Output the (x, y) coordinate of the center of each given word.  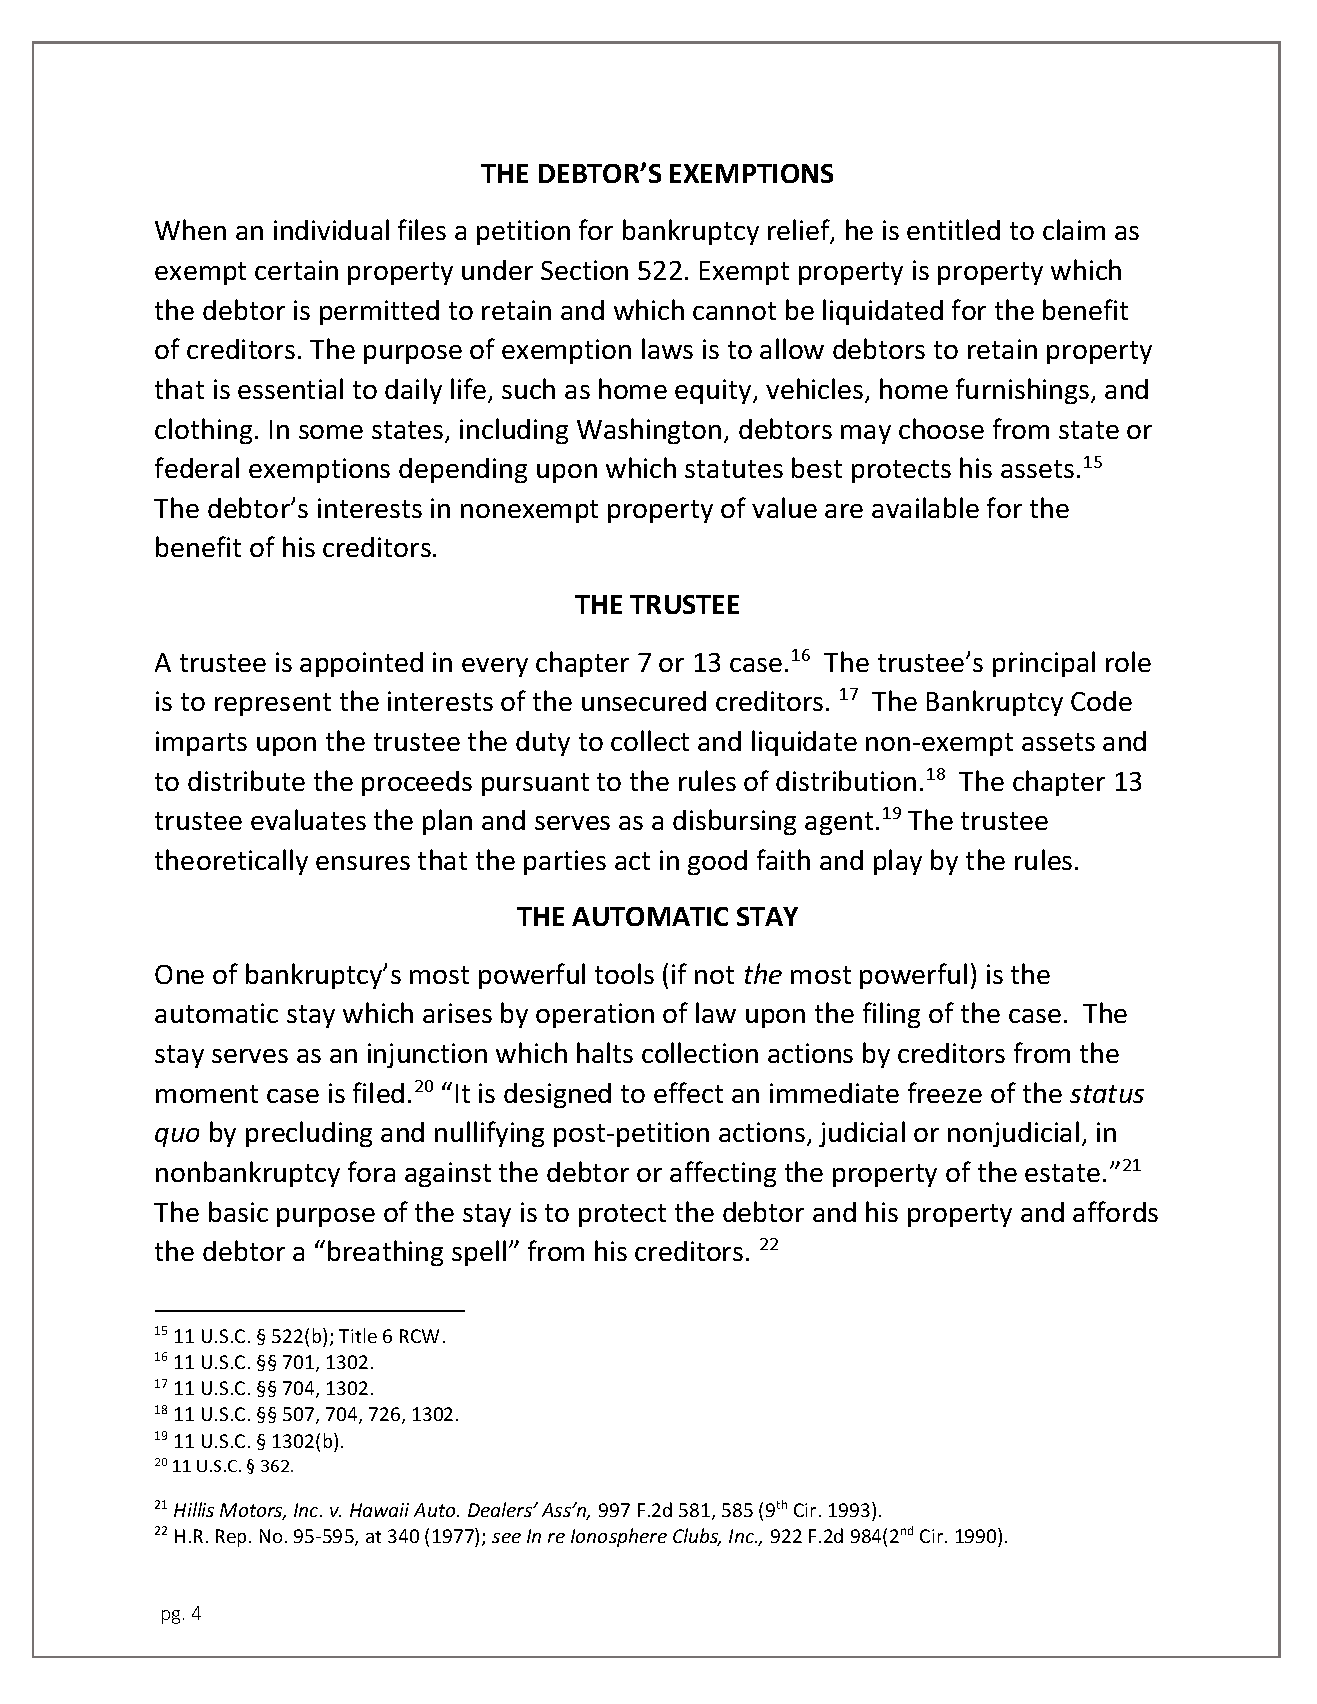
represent (273, 704)
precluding (309, 1134)
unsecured (644, 701)
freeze (945, 1092)
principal (1044, 664)
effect (688, 1092)
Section (584, 270)
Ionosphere (619, 1537)
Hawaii (379, 1510)
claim (1074, 229)
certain (296, 270)
